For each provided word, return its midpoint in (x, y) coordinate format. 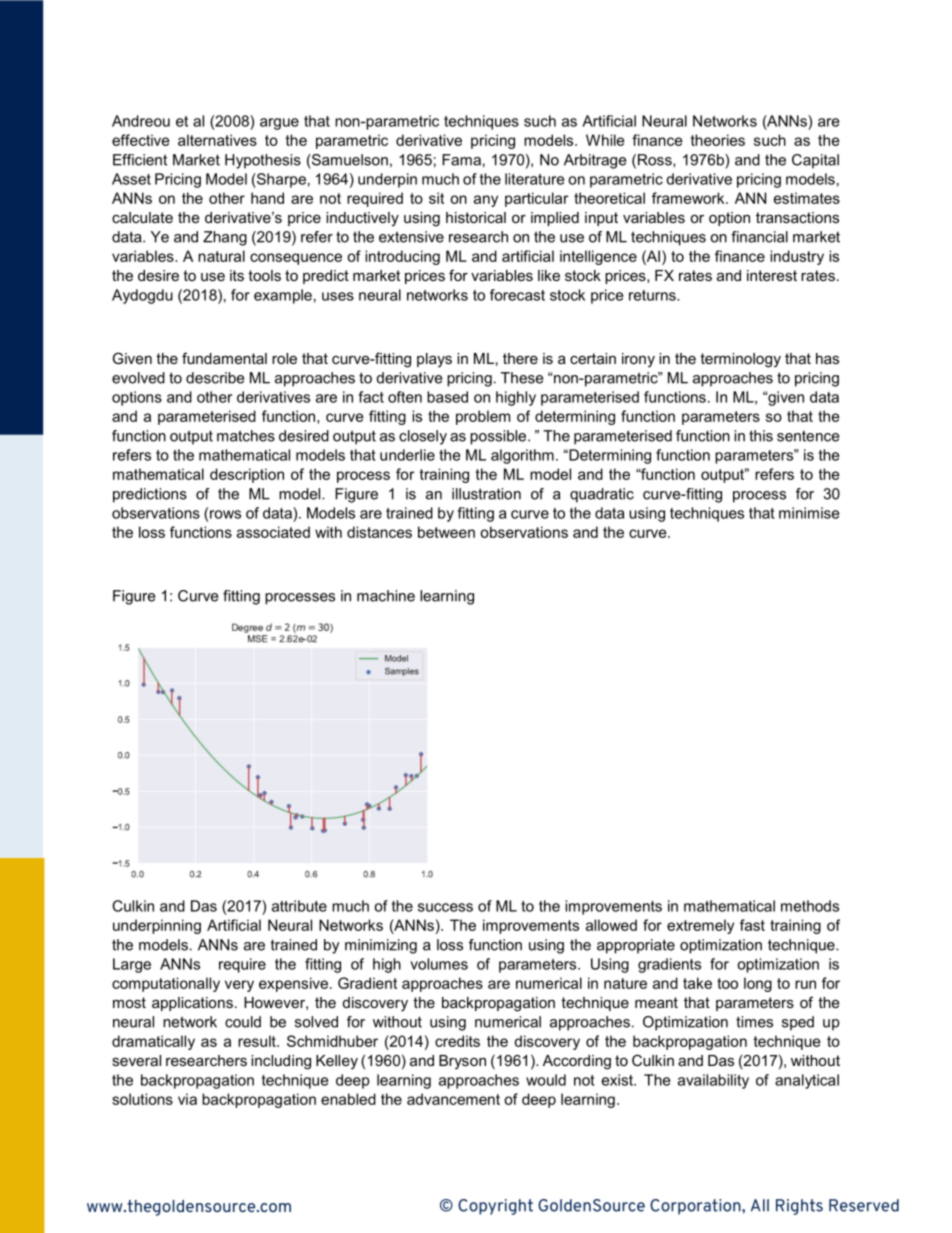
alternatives (217, 140)
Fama (461, 160)
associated (273, 532)
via (187, 1099)
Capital (815, 161)
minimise (809, 513)
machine (386, 596)
